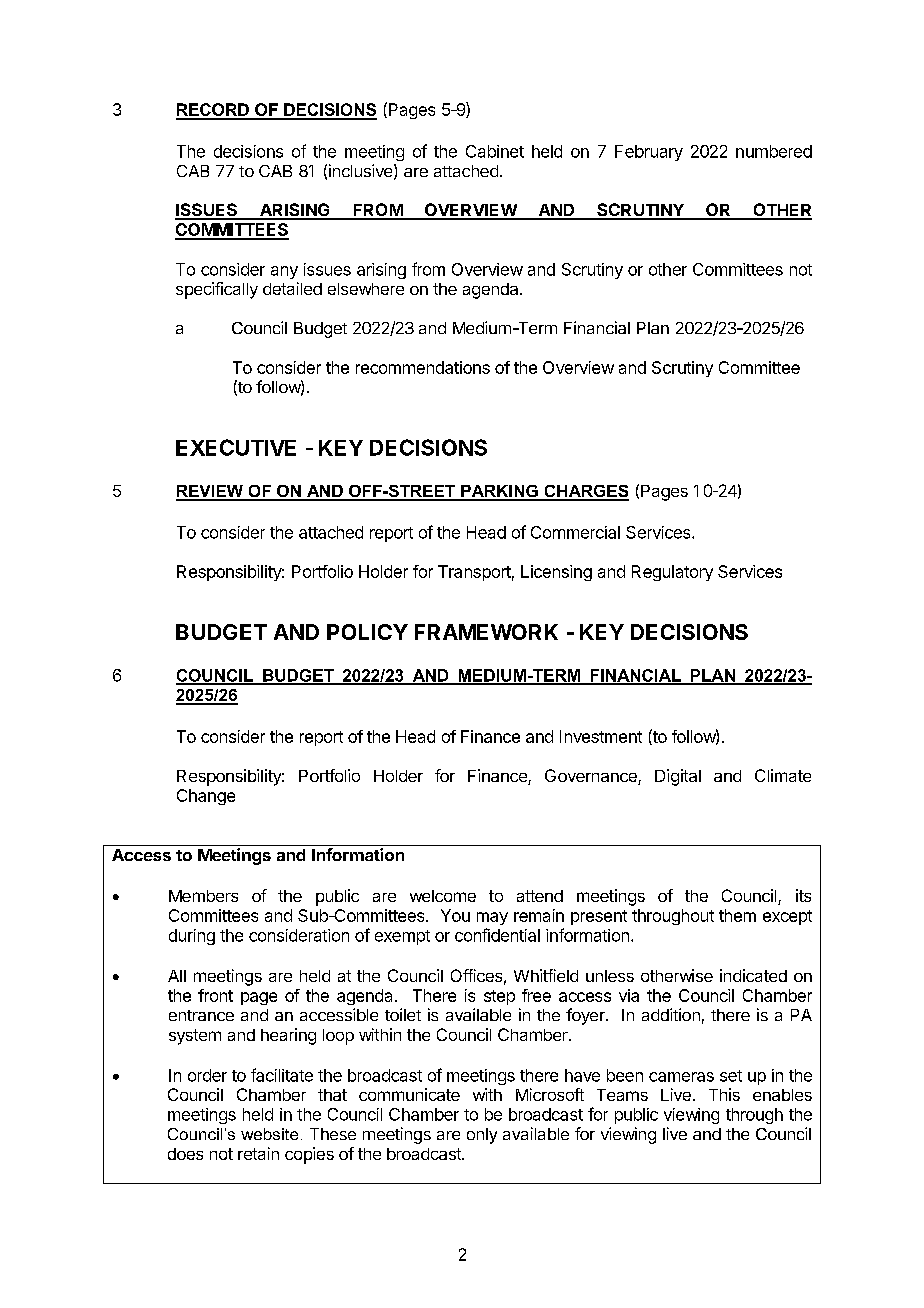 Image resolution: width=924 pixels, height=1308 pixels. Describe the element at coordinates (672, 573) in the screenshot. I see `Regulatory` at that location.
